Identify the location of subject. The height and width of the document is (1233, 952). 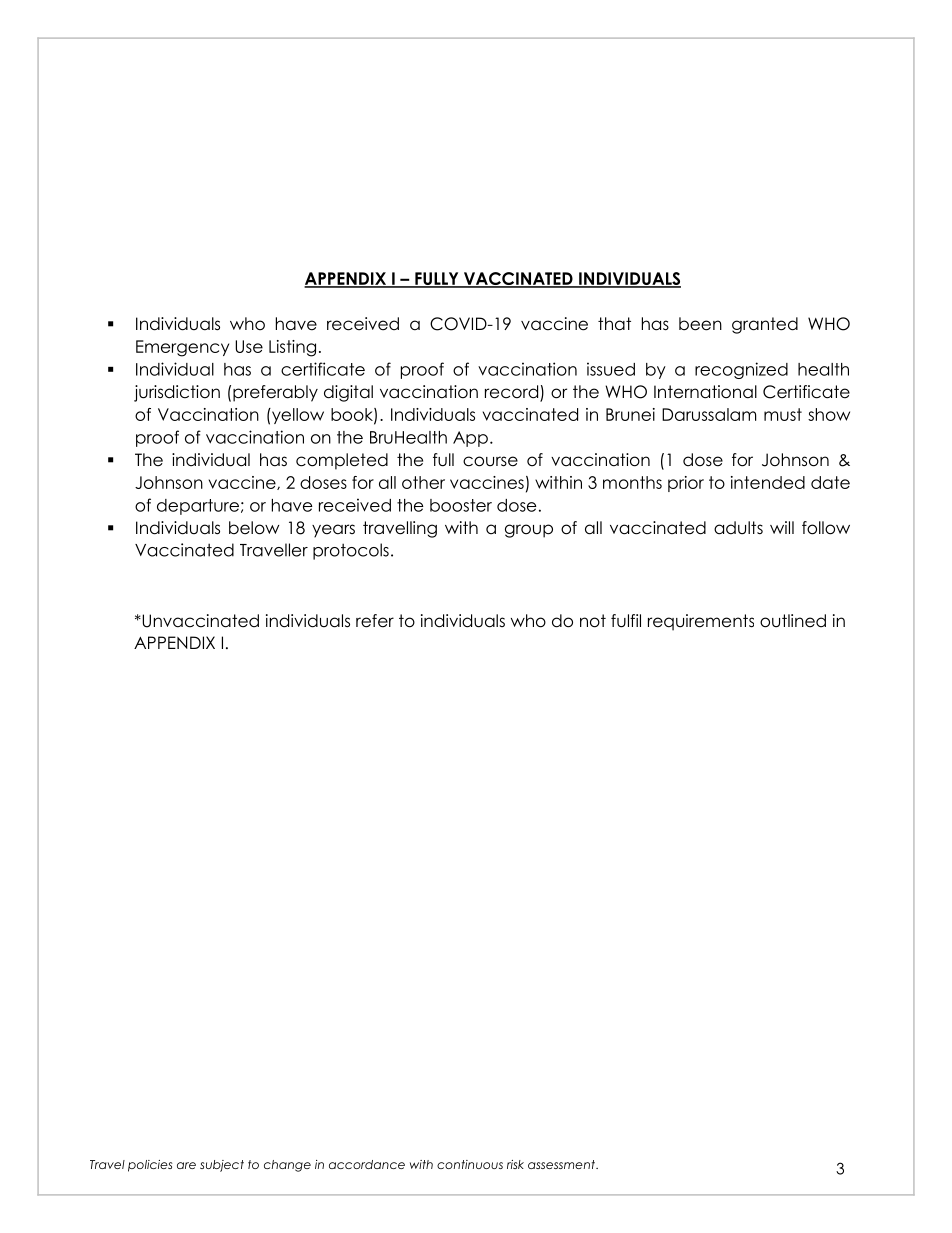
(222, 1166).
